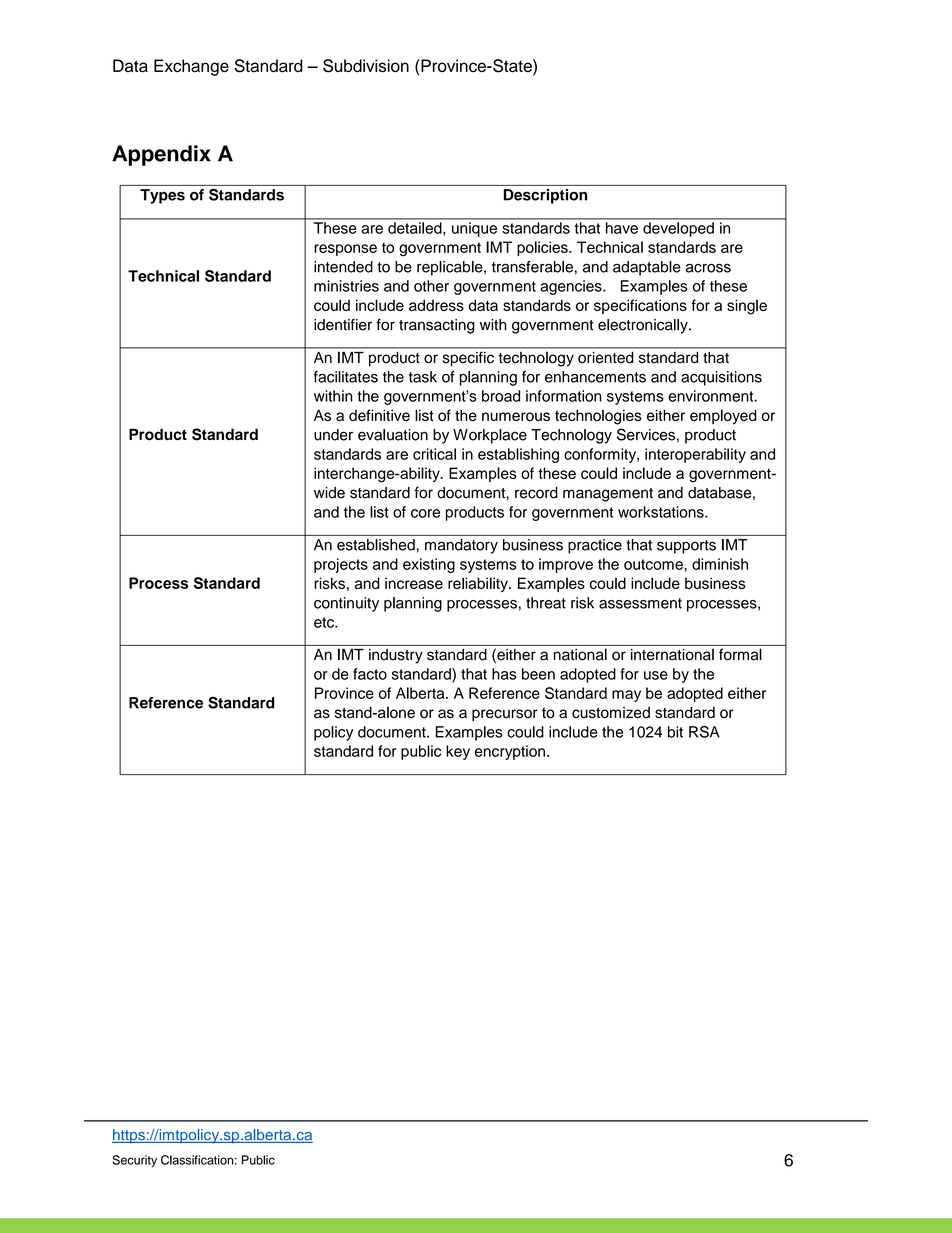 This screenshot has width=952, height=1233. Describe the element at coordinates (434, 454) in the screenshot. I see `critical` at that location.
